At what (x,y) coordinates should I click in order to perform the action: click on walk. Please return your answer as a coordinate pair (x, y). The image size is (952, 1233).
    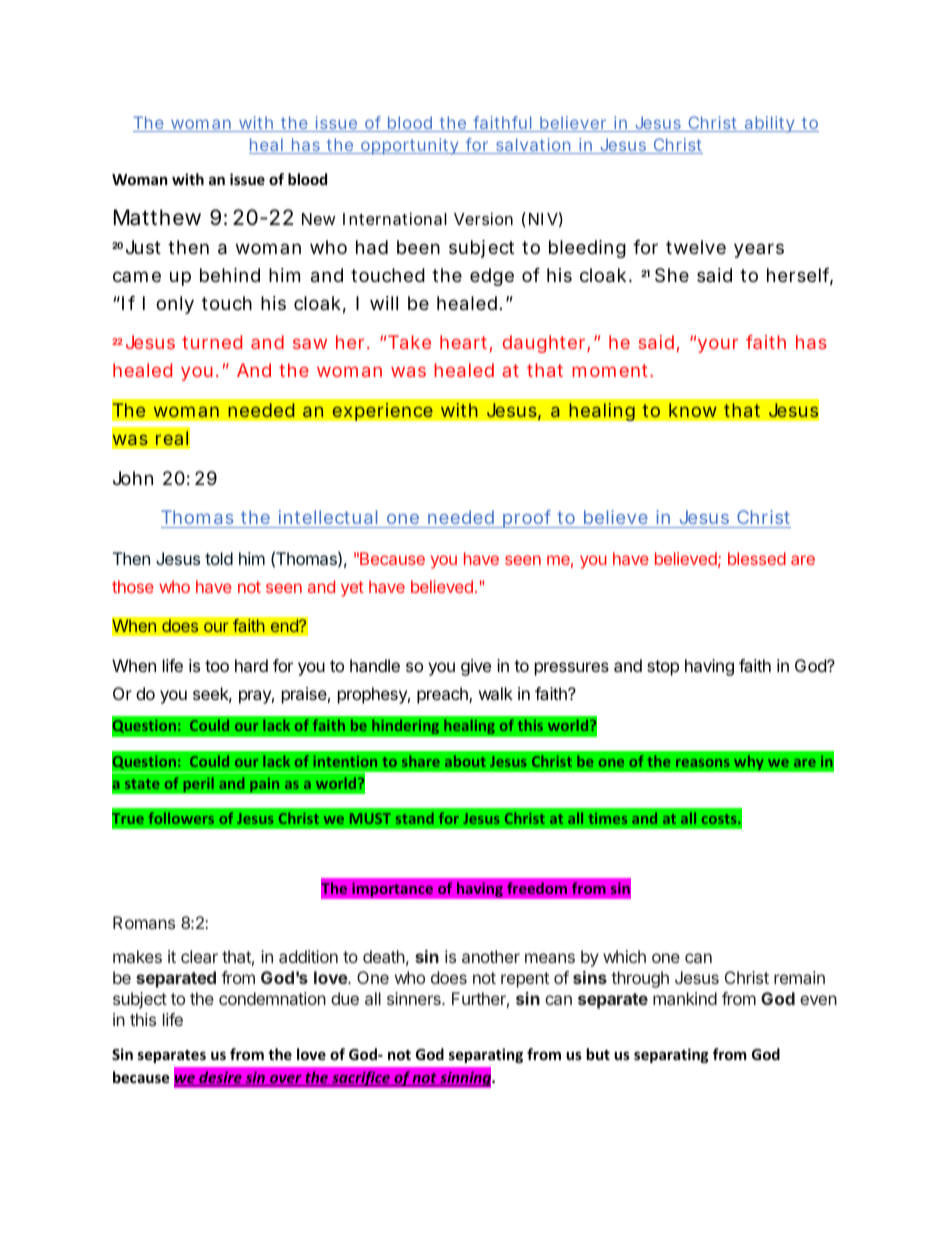
    Looking at the image, I should click on (496, 693).
